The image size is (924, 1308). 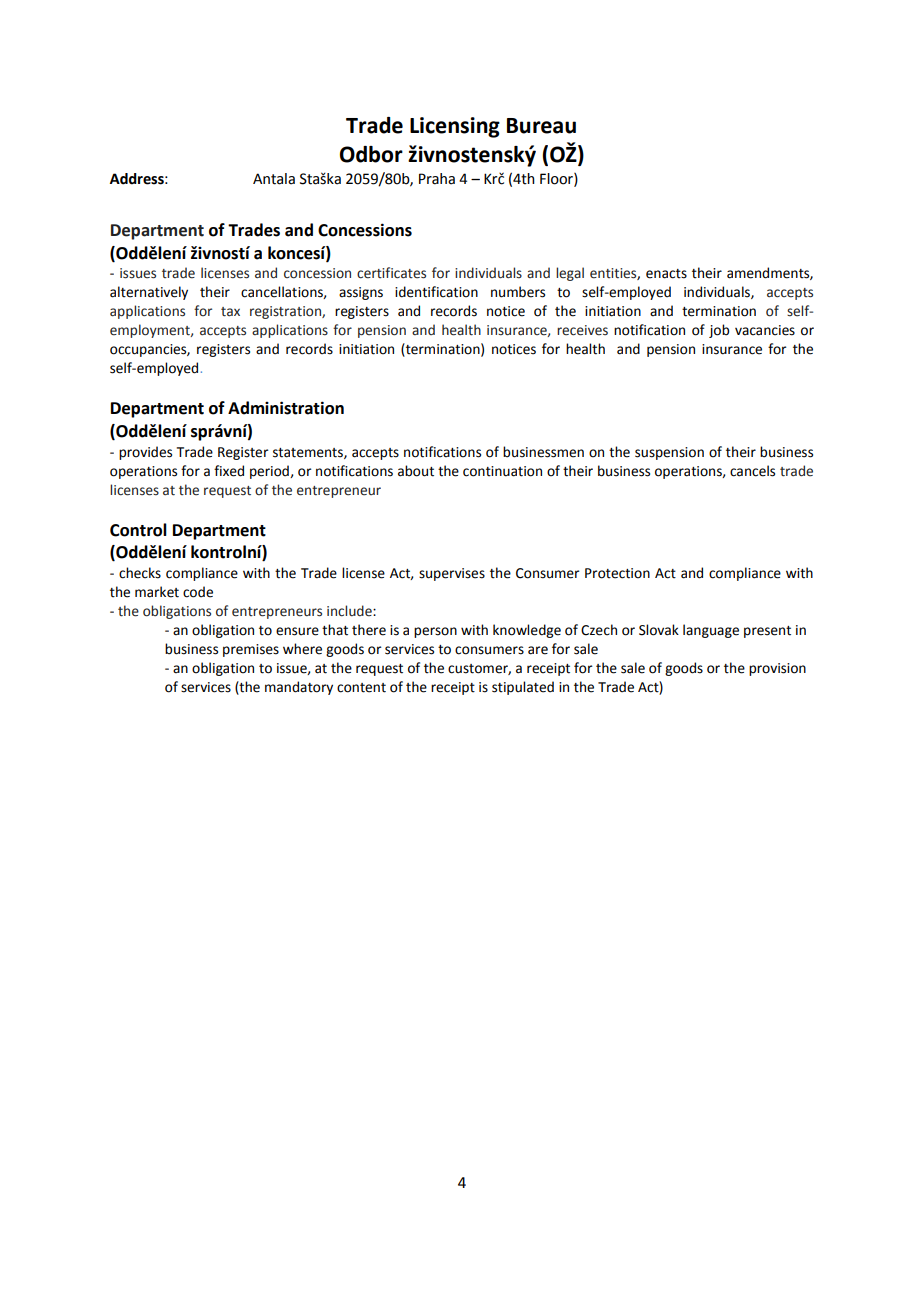 I want to click on Administration, so click(x=286, y=408).
